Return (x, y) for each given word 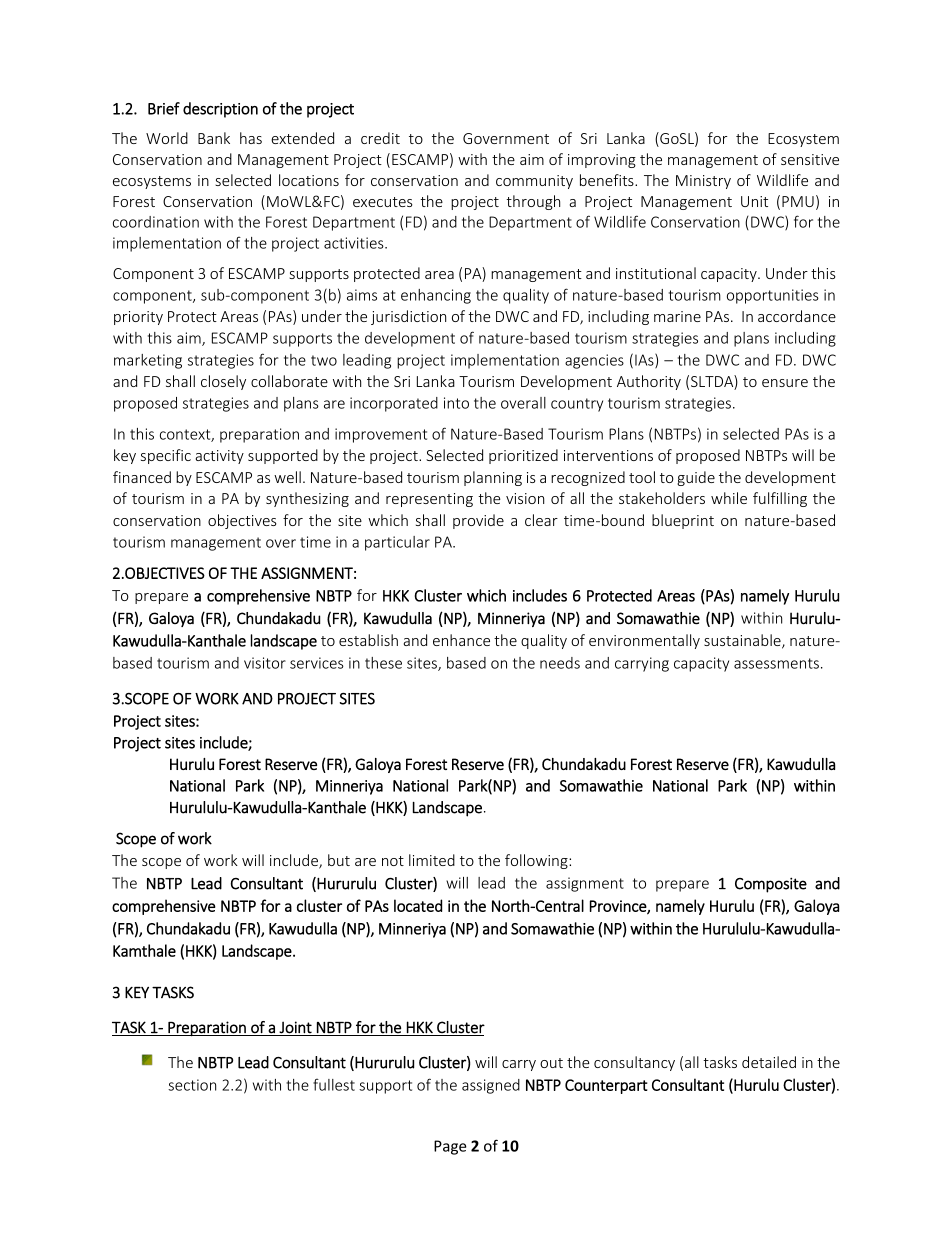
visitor (265, 663)
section (192, 1085)
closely (223, 382)
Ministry (703, 182)
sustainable (743, 641)
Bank (214, 138)
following (537, 861)
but (339, 860)
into (456, 403)
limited (432, 860)
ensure (785, 383)
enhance (461, 640)
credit (380, 138)
